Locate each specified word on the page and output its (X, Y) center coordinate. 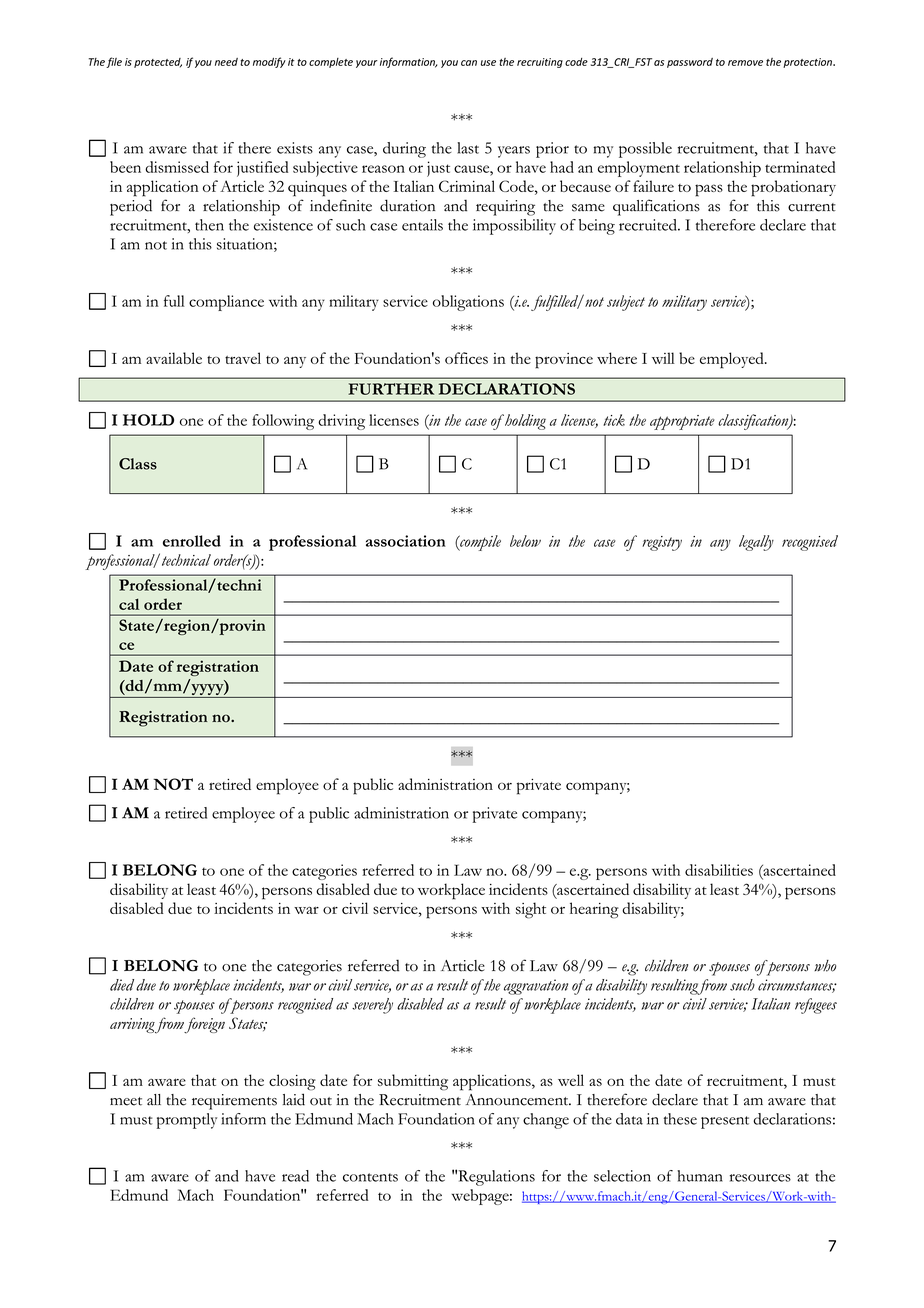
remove (745, 63)
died (122, 985)
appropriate (682, 422)
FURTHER (391, 389)
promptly (187, 1121)
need (226, 62)
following (283, 422)
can (469, 63)
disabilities (719, 870)
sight (531, 910)
